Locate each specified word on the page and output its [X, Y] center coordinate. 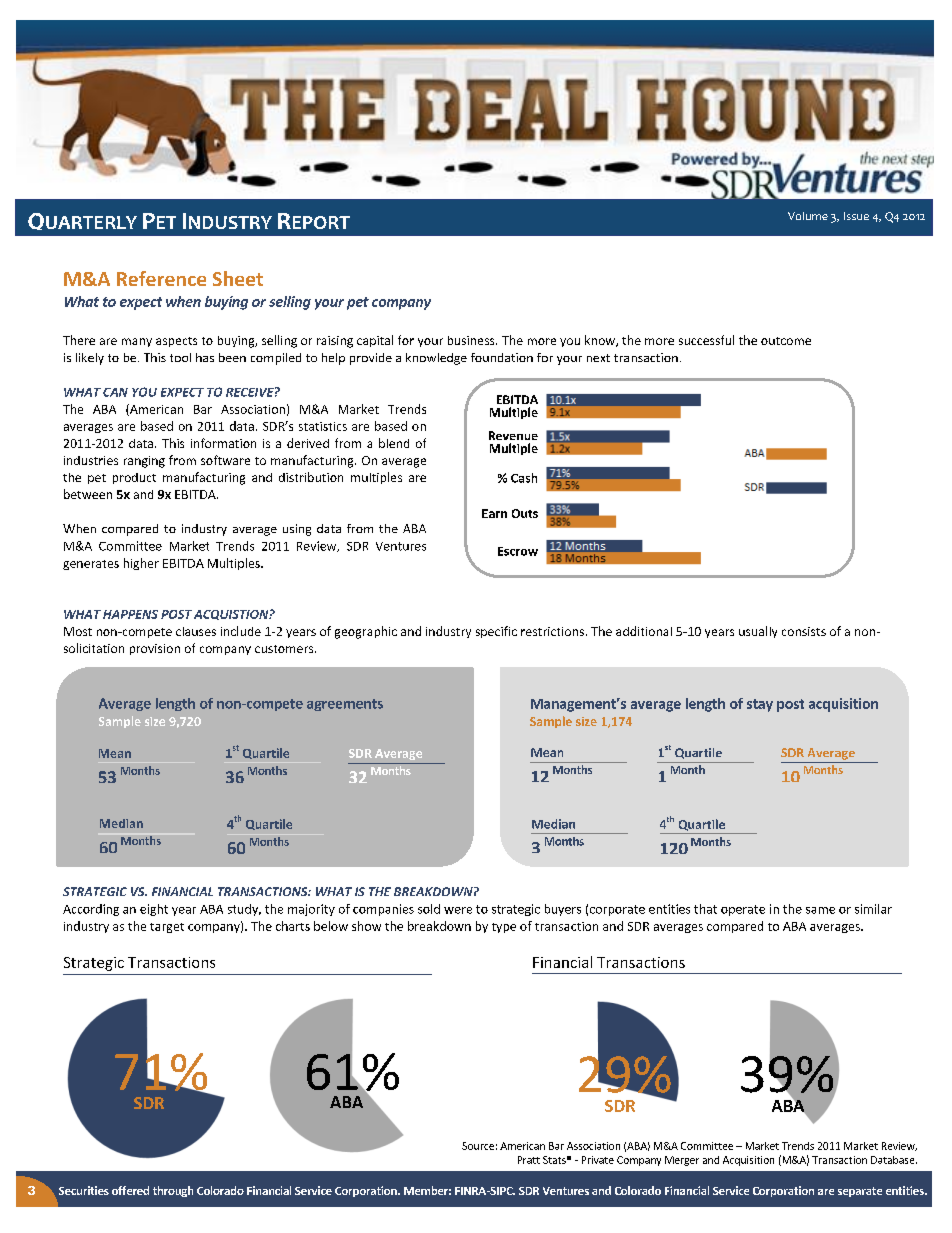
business [472, 340]
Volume [808, 216]
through [173, 1191]
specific [496, 632]
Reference [161, 278]
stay [760, 705]
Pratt [529, 1160]
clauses [196, 631]
